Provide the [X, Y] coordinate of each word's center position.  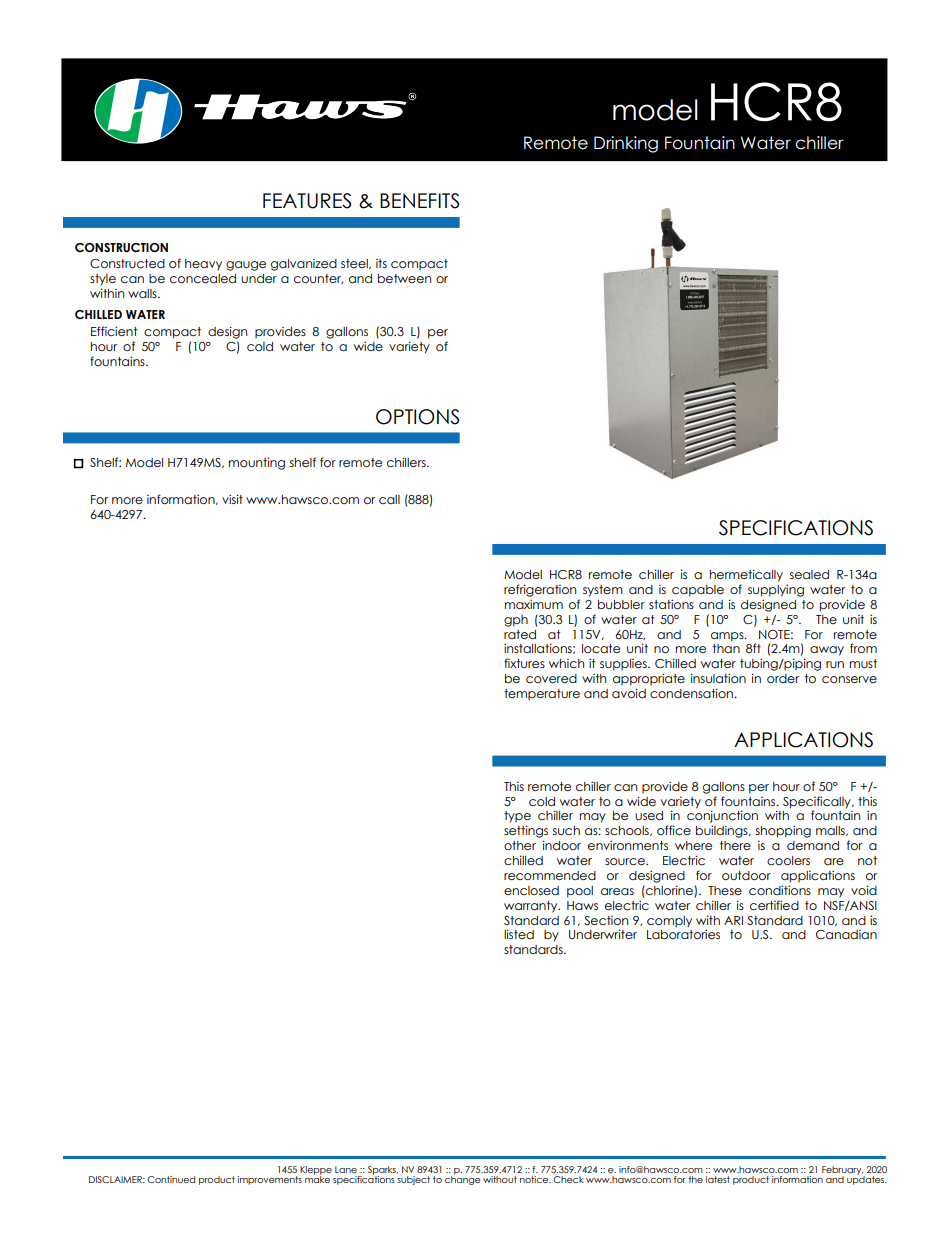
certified [774, 905]
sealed [809, 574]
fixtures [524, 663]
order [783, 678]
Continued [171, 1179]
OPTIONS [418, 417]
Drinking [626, 144]
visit [232, 499]
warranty [532, 907]
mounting [257, 463]
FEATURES [307, 201]
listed [519, 934]
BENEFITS [420, 201]
